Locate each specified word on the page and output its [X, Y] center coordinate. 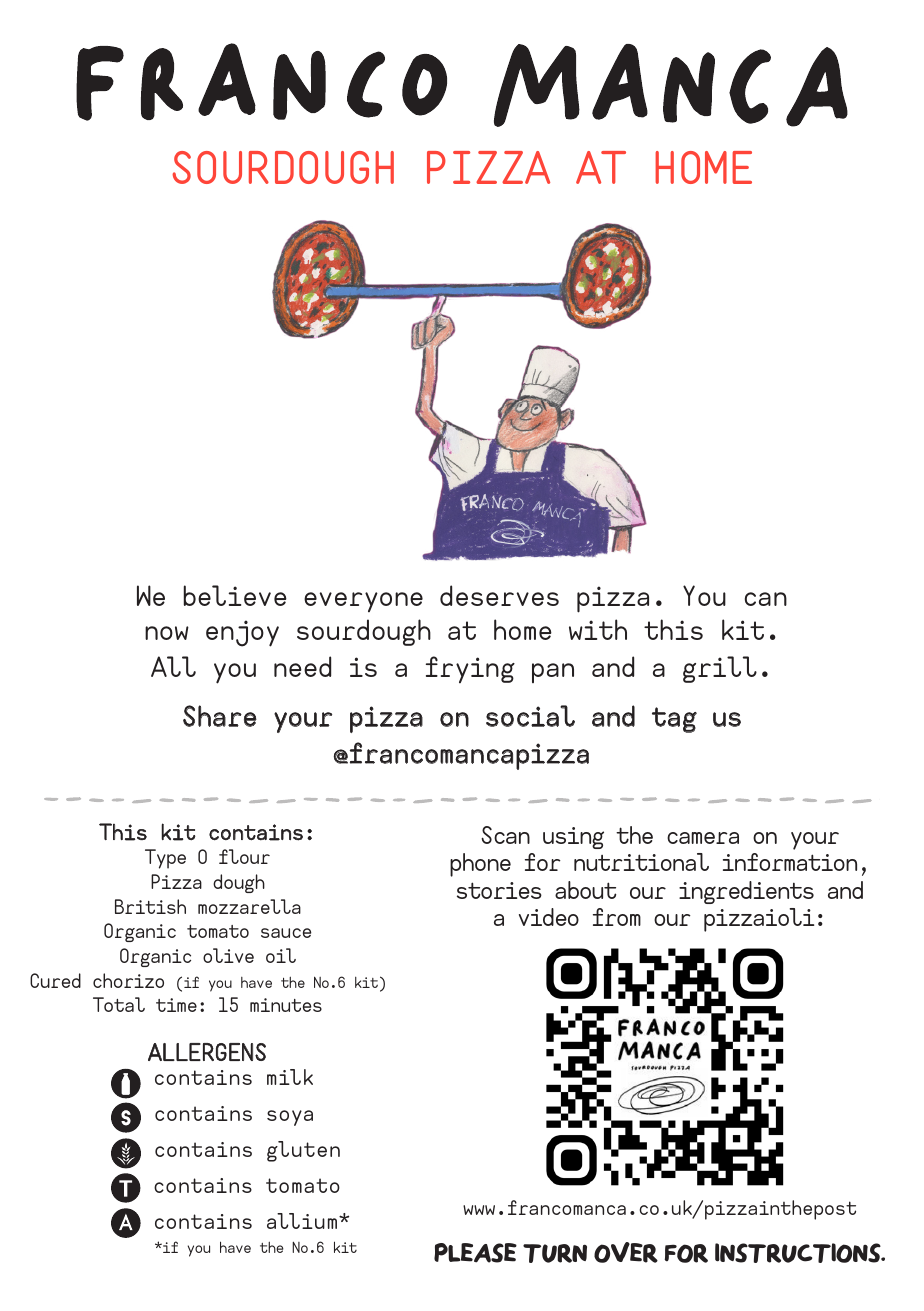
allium [303, 1221]
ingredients [746, 892]
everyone [363, 602]
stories [499, 890]
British [150, 906]
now [167, 633]
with [598, 629]
